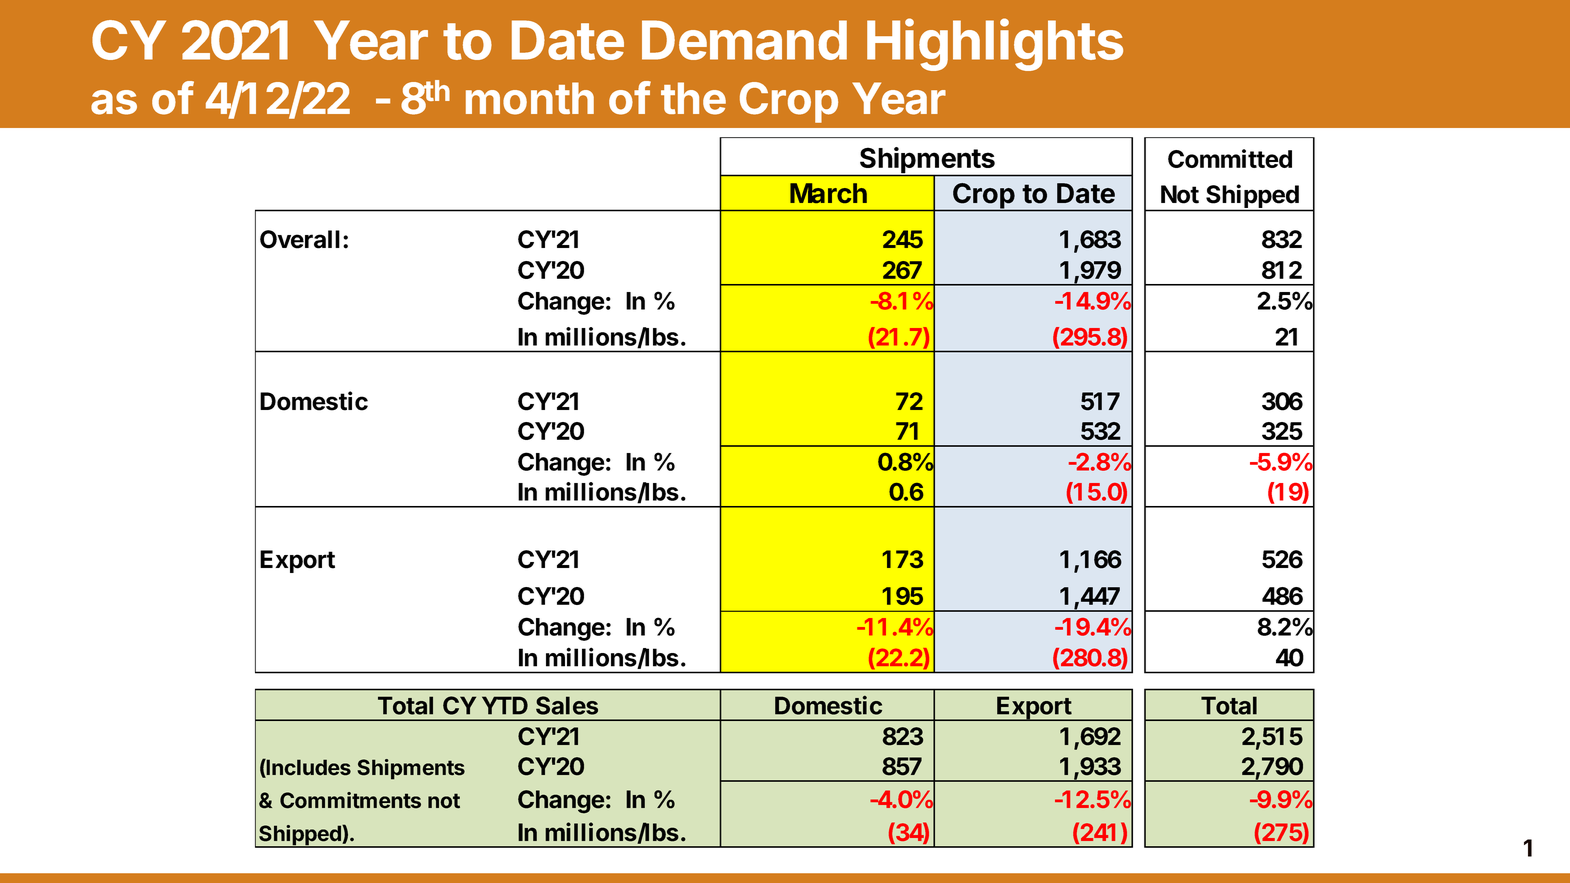 The height and width of the document is (883, 1570). Describe the element at coordinates (505, 705) in the document. I see `YTD` at that location.
